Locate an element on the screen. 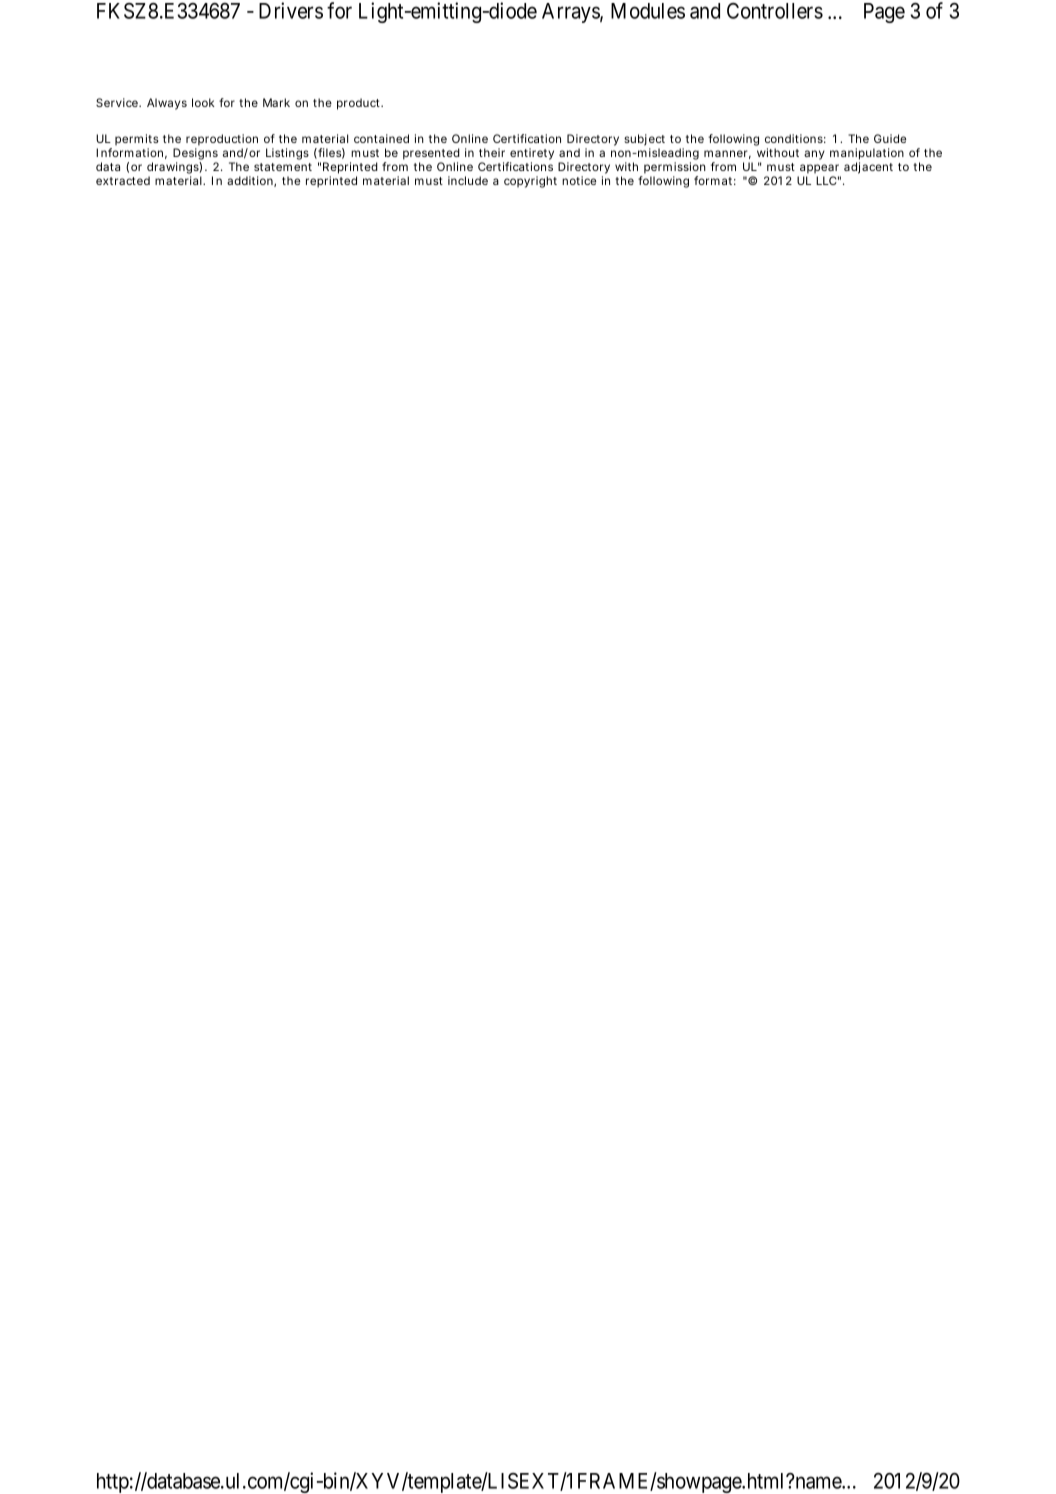  subject is located at coordinates (644, 140).
